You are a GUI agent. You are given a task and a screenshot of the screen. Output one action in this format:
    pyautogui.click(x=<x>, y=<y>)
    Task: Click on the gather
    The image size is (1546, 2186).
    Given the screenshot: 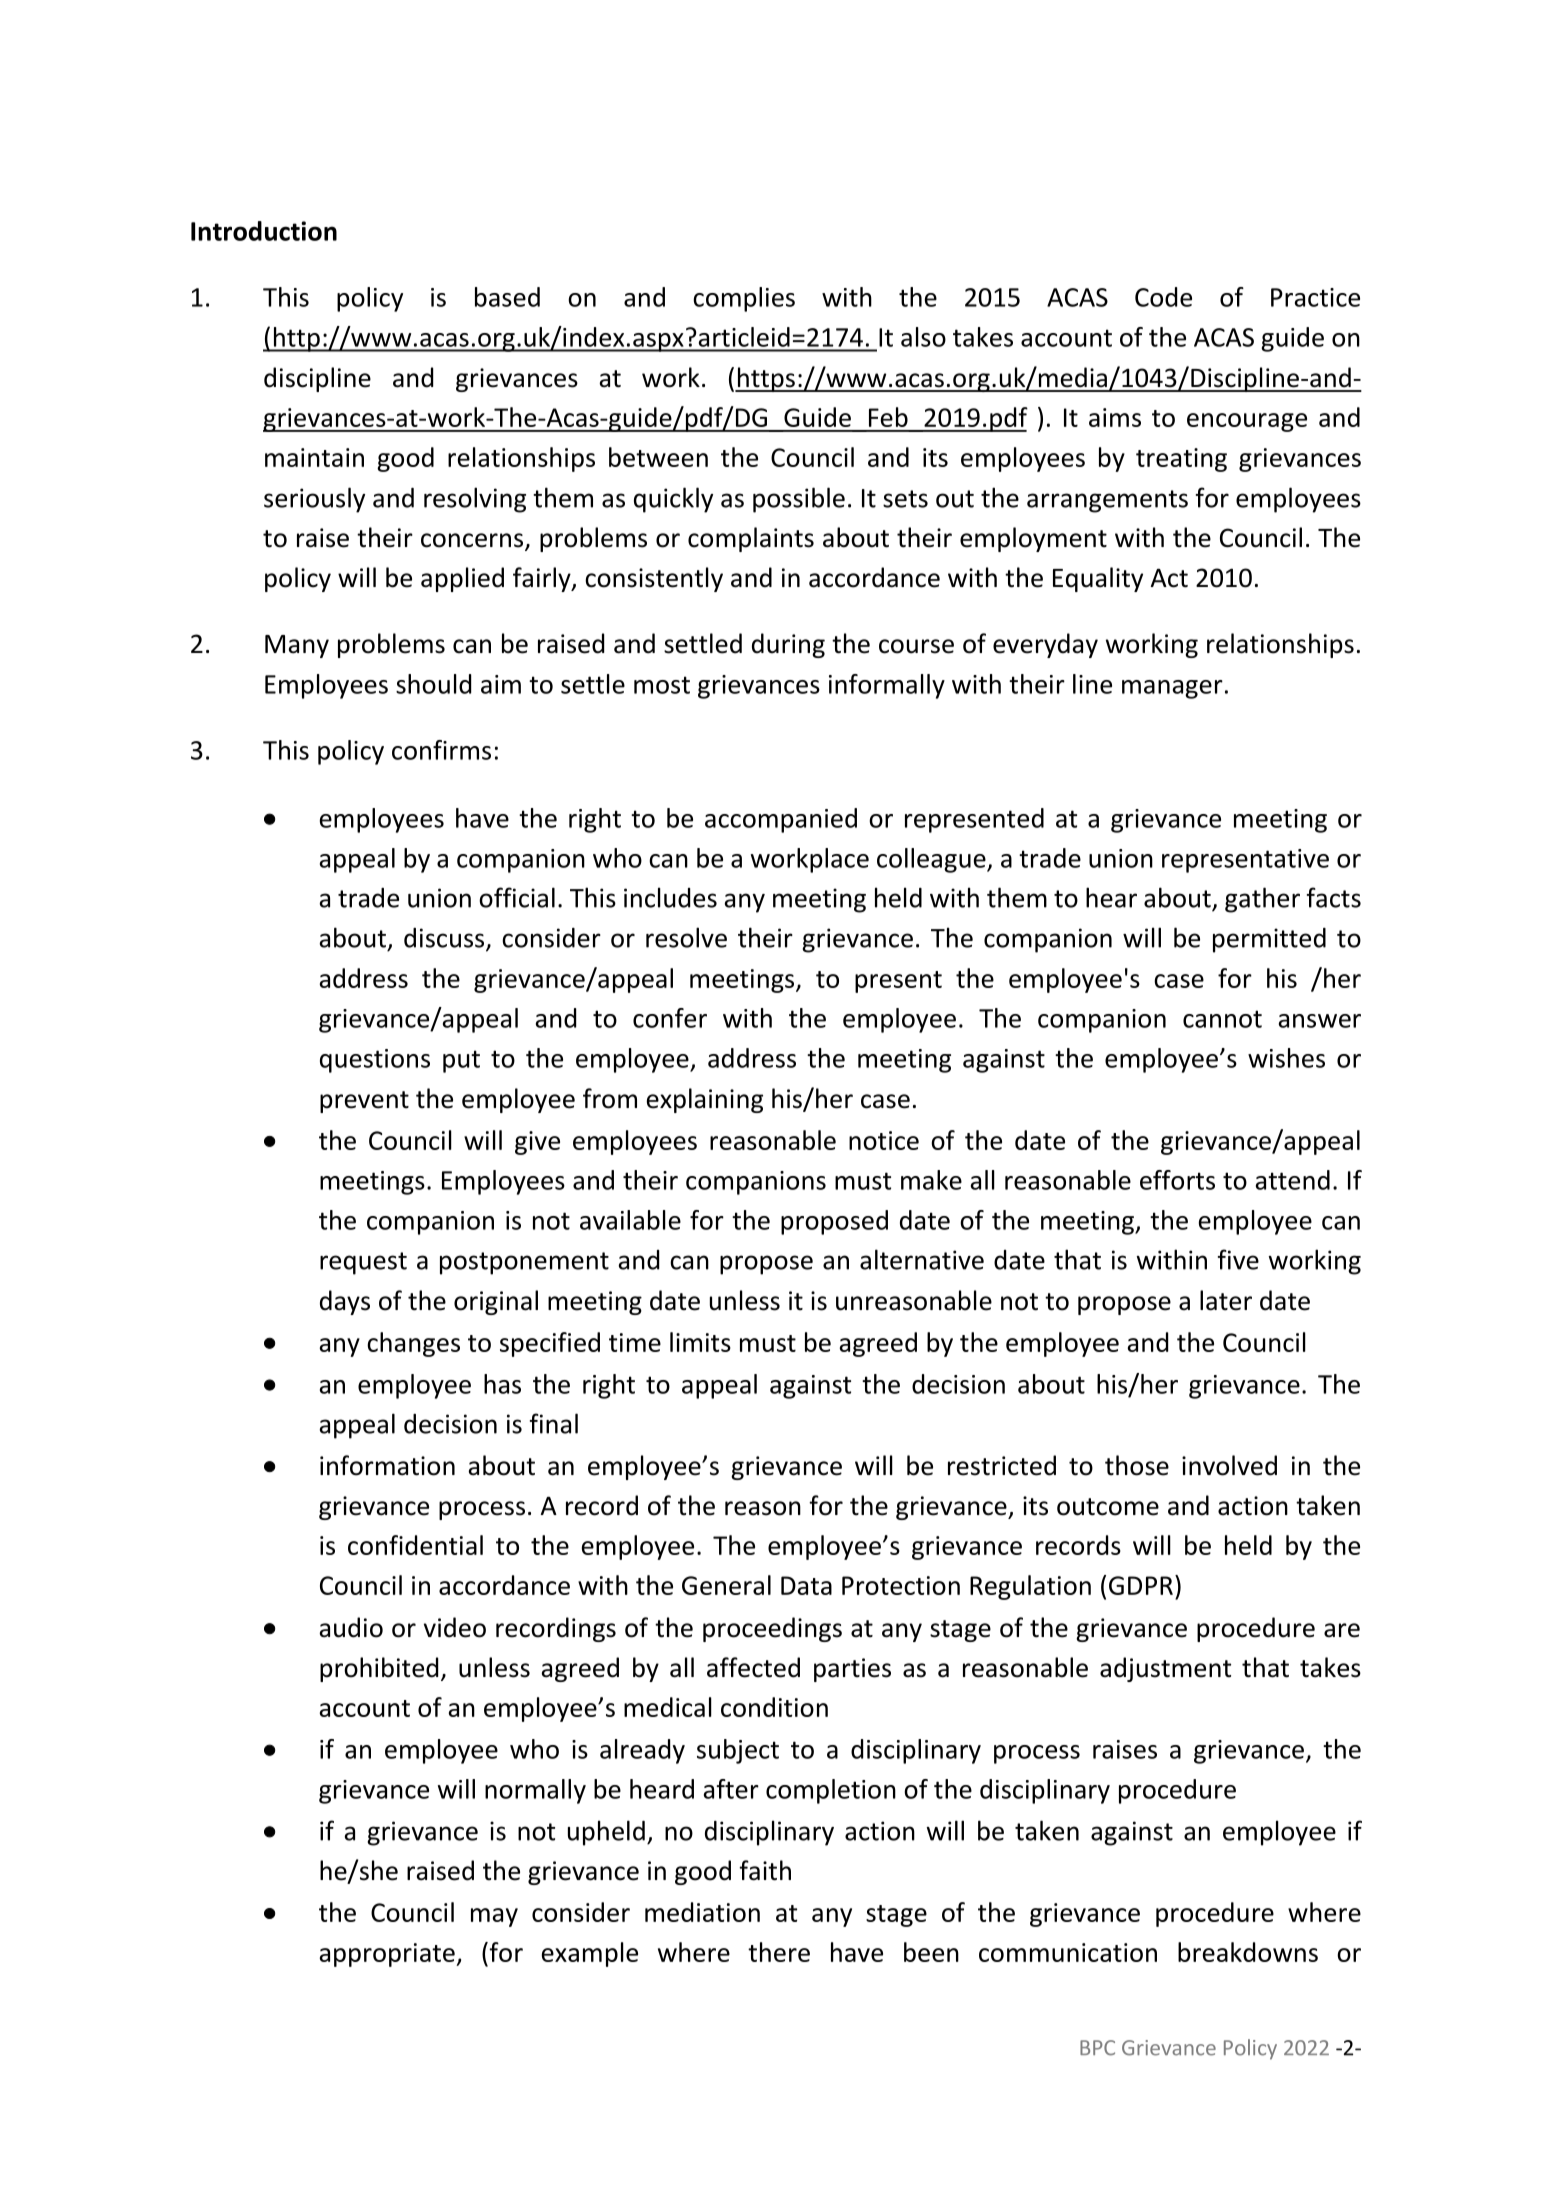 What is the action you would take?
    pyautogui.click(x=1262, y=900)
